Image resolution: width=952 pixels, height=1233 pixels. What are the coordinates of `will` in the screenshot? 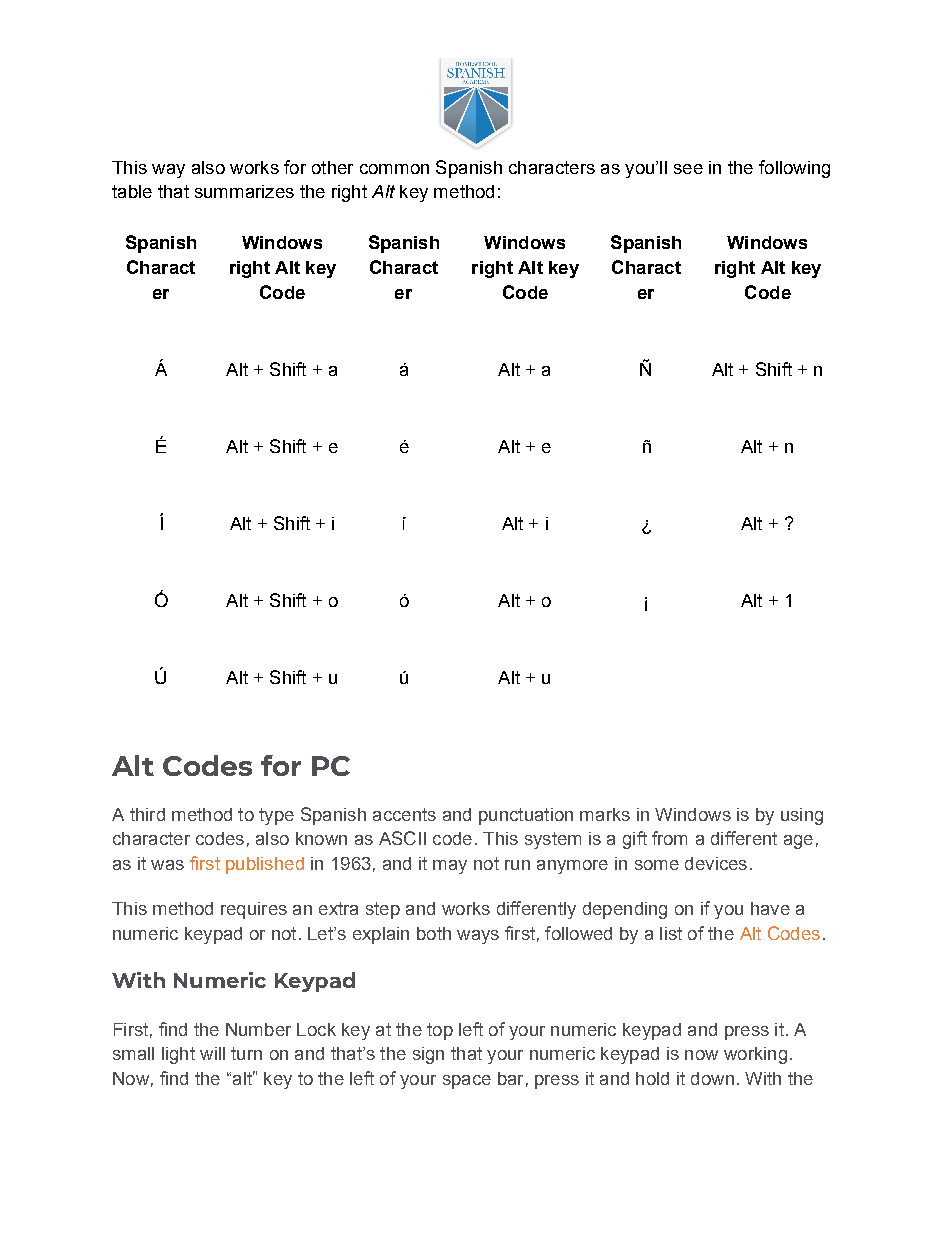 It's located at (212, 1053).
